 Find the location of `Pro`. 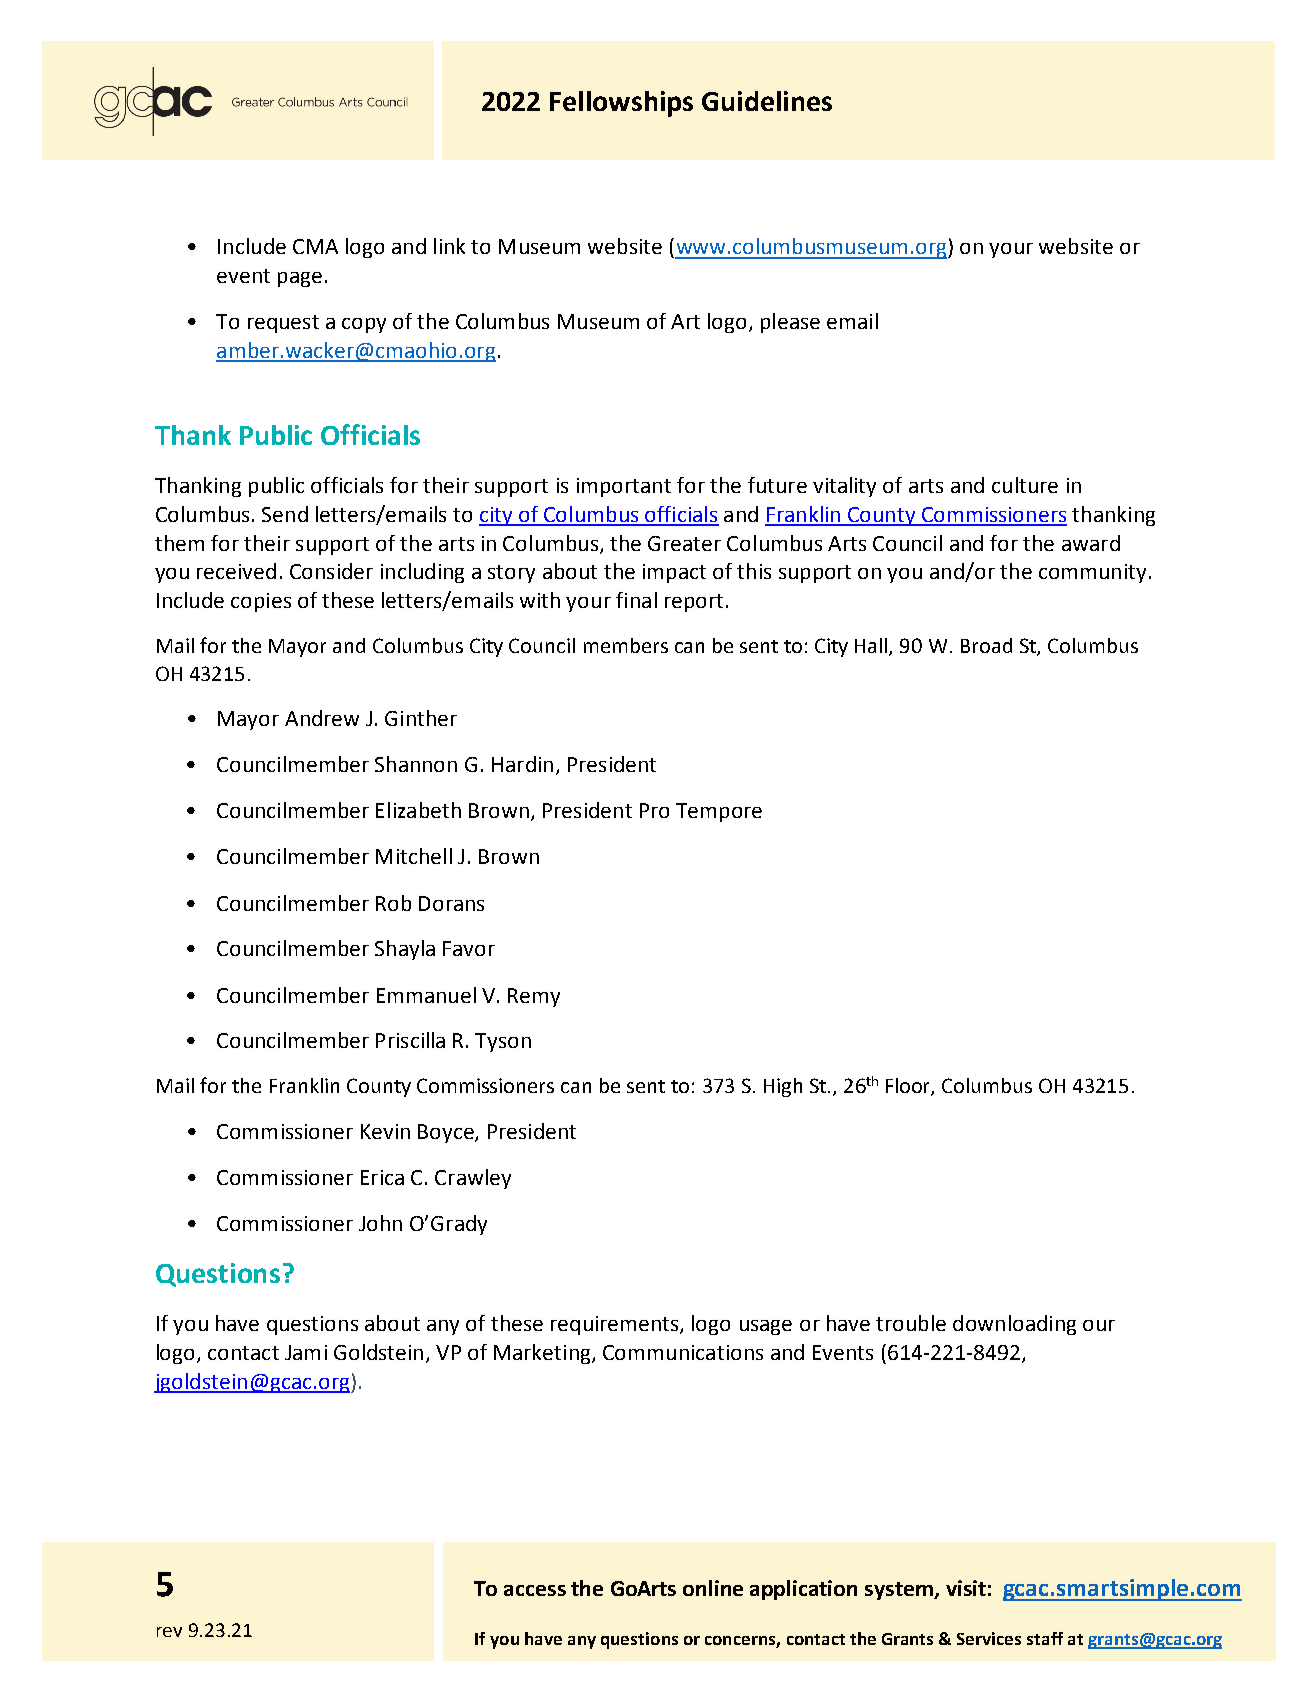

Pro is located at coordinates (654, 810).
